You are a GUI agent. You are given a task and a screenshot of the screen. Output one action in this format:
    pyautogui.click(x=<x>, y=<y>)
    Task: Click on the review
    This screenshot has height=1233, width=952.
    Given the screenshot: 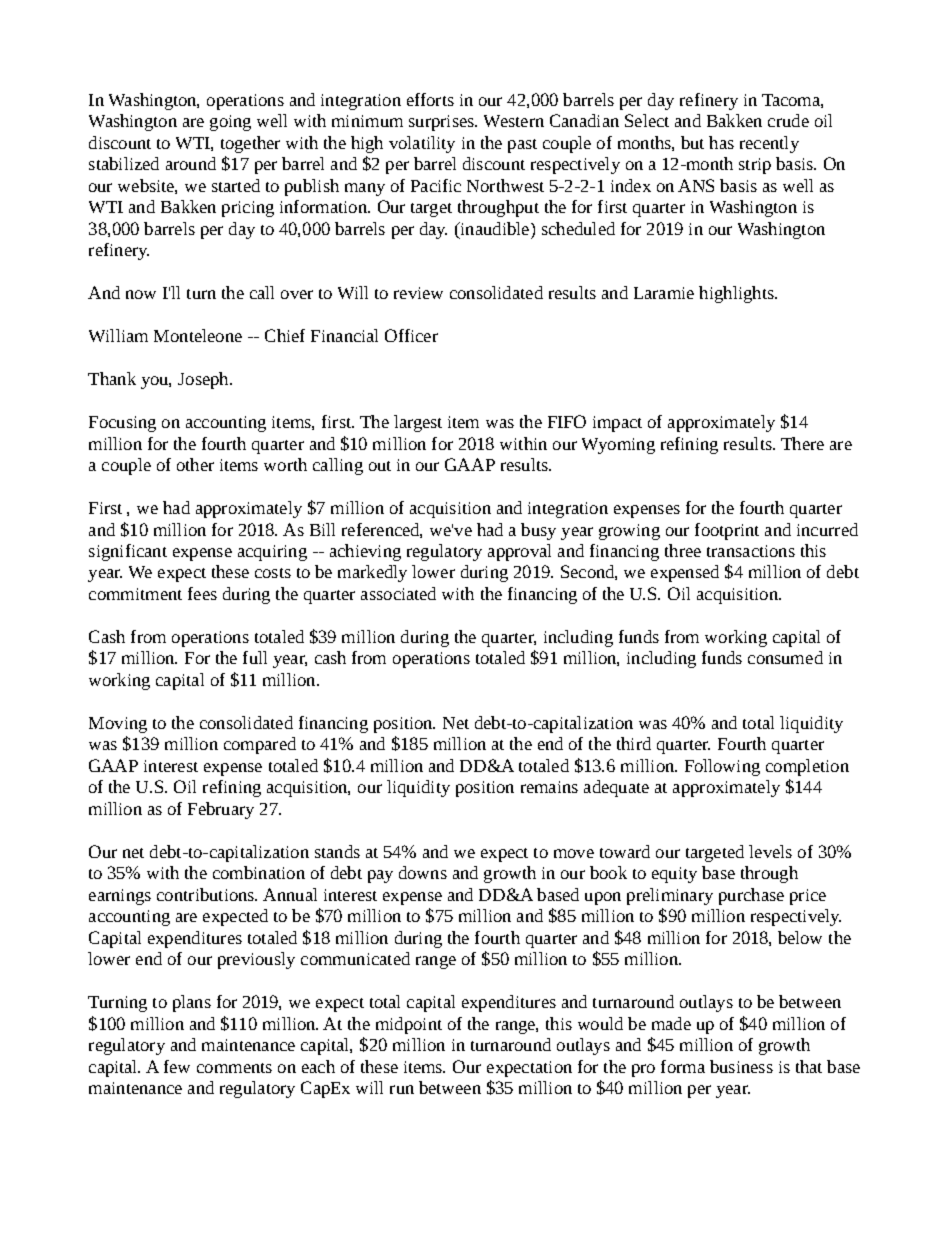 What is the action you would take?
    pyautogui.click(x=418, y=293)
